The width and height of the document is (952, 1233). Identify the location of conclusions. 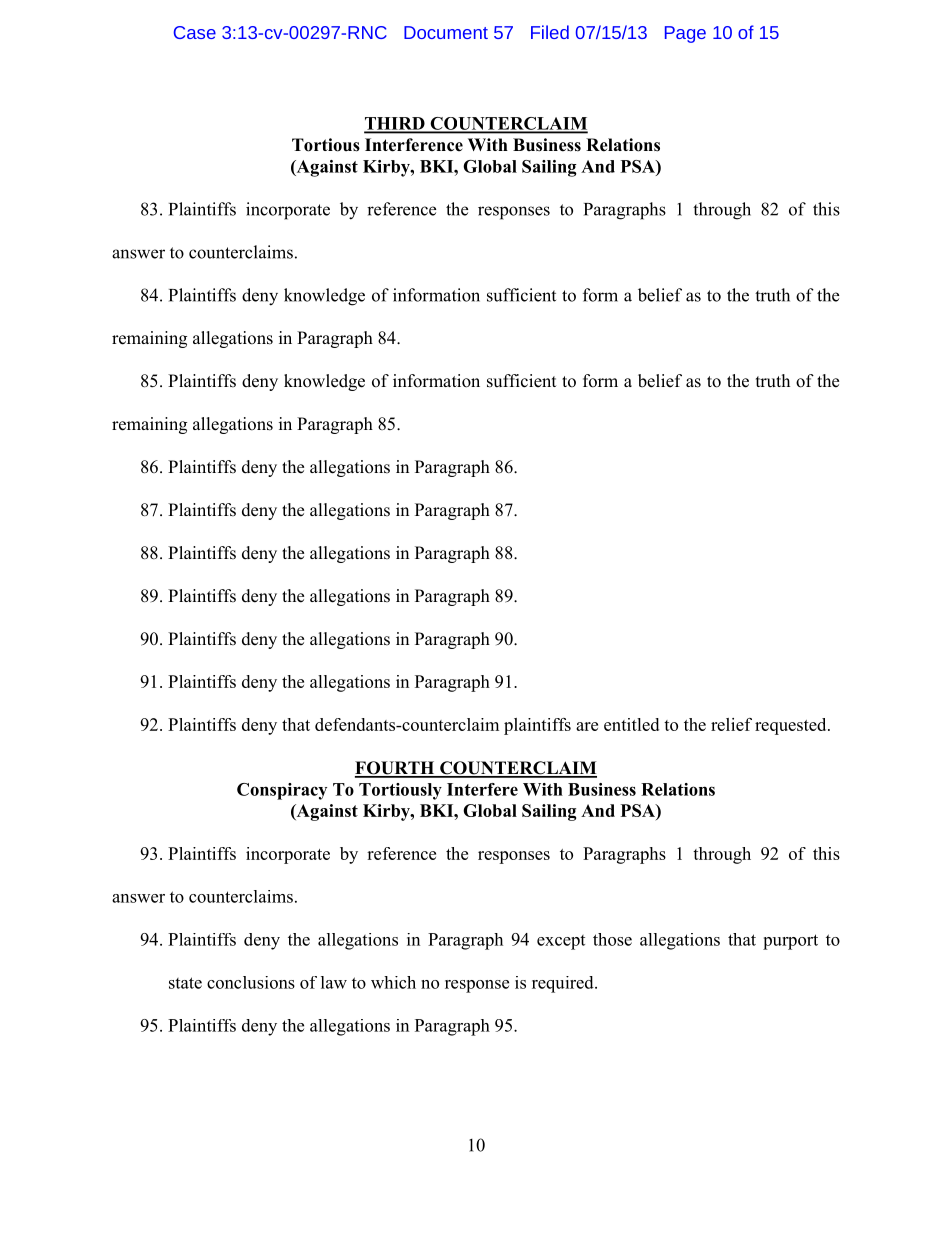
(251, 982).
